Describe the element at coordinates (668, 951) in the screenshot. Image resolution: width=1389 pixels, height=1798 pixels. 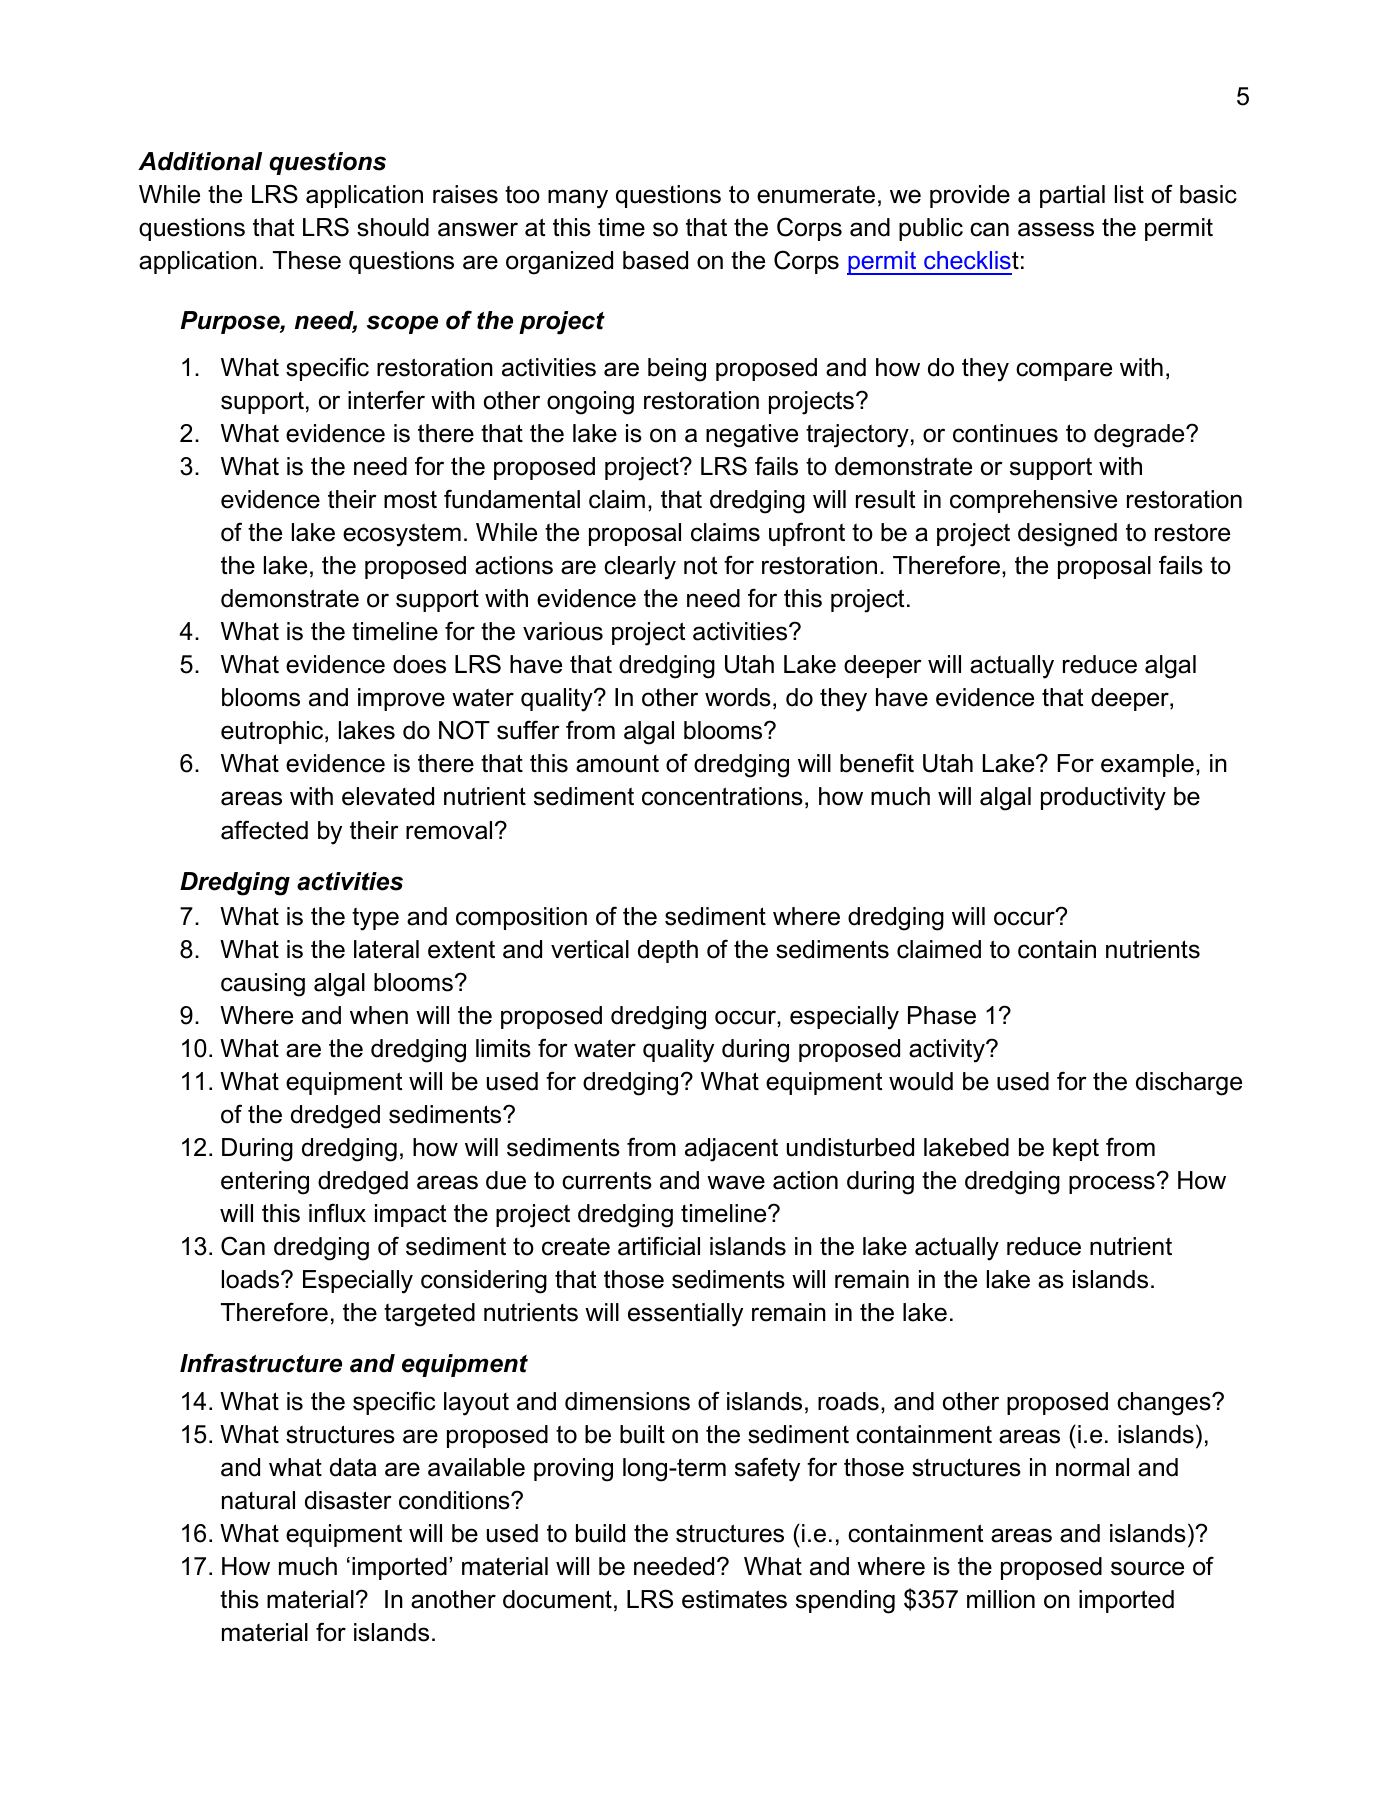
I see `depth` at that location.
